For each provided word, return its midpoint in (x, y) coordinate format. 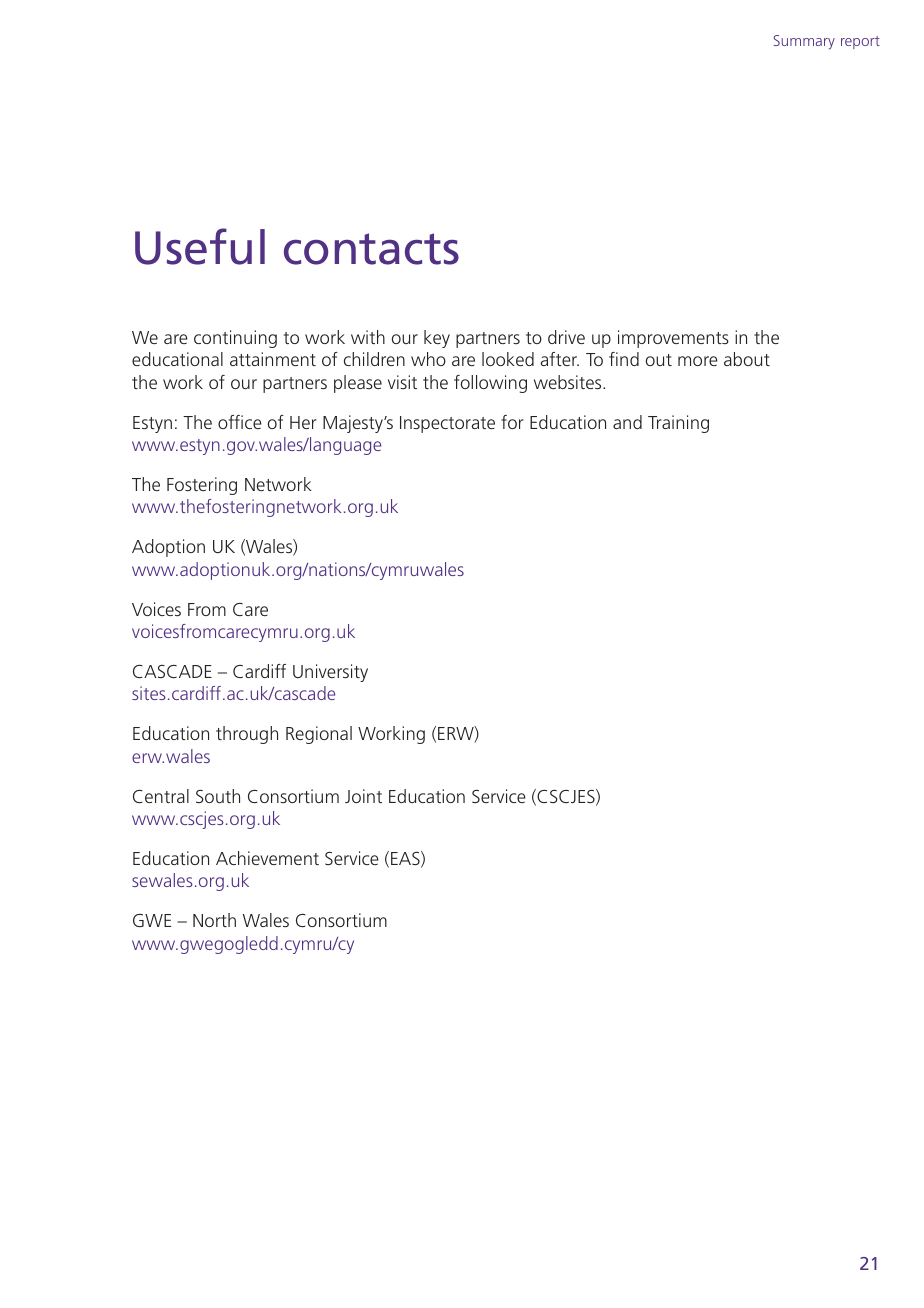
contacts (371, 249)
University (330, 673)
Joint (363, 796)
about (747, 359)
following (490, 384)
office (240, 422)
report (860, 42)
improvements (673, 339)
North (214, 920)
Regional (319, 735)
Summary (804, 42)
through (247, 735)
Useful (200, 246)
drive (566, 337)
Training (678, 424)
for (512, 422)
